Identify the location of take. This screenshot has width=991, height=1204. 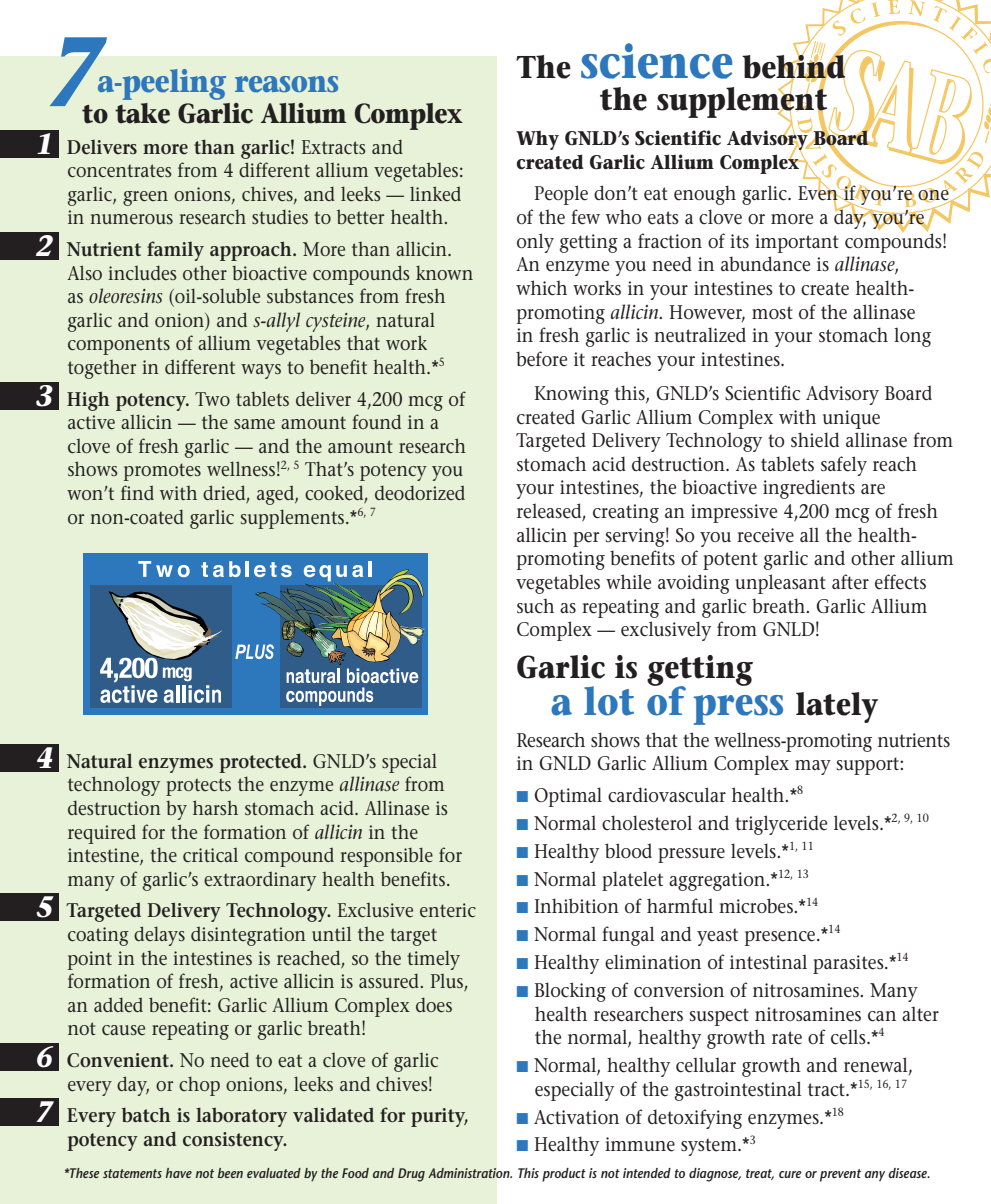
(142, 113).
